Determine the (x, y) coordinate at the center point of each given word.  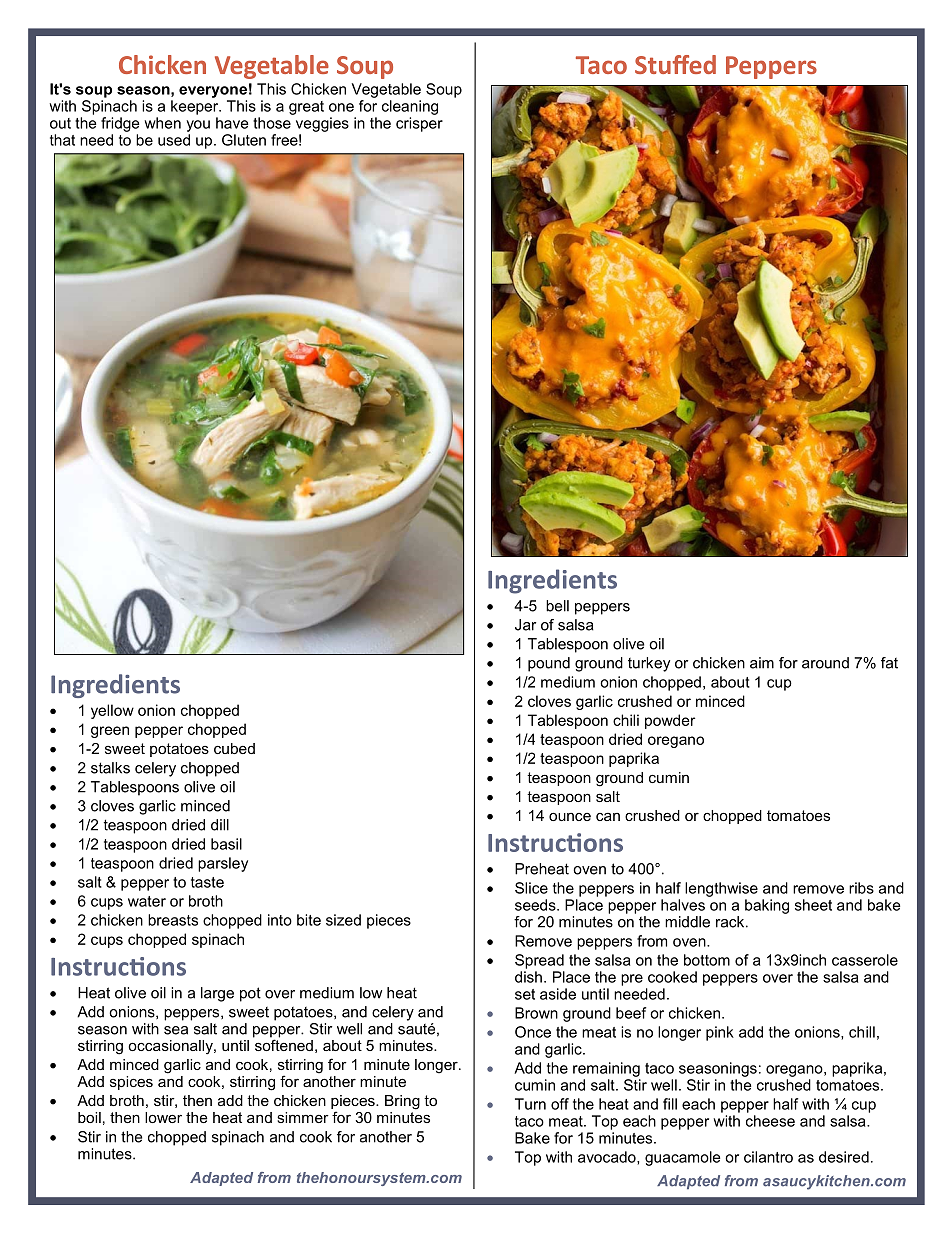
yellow (112, 711)
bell (557, 606)
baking (767, 906)
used (174, 140)
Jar (525, 625)
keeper (196, 107)
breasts (173, 920)
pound (549, 664)
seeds (536, 905)
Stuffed (675, 64)
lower (163, 1117)
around (825, 663)
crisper (419, 124)
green (110, 732)
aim (762, 663)
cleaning (410, 107)
